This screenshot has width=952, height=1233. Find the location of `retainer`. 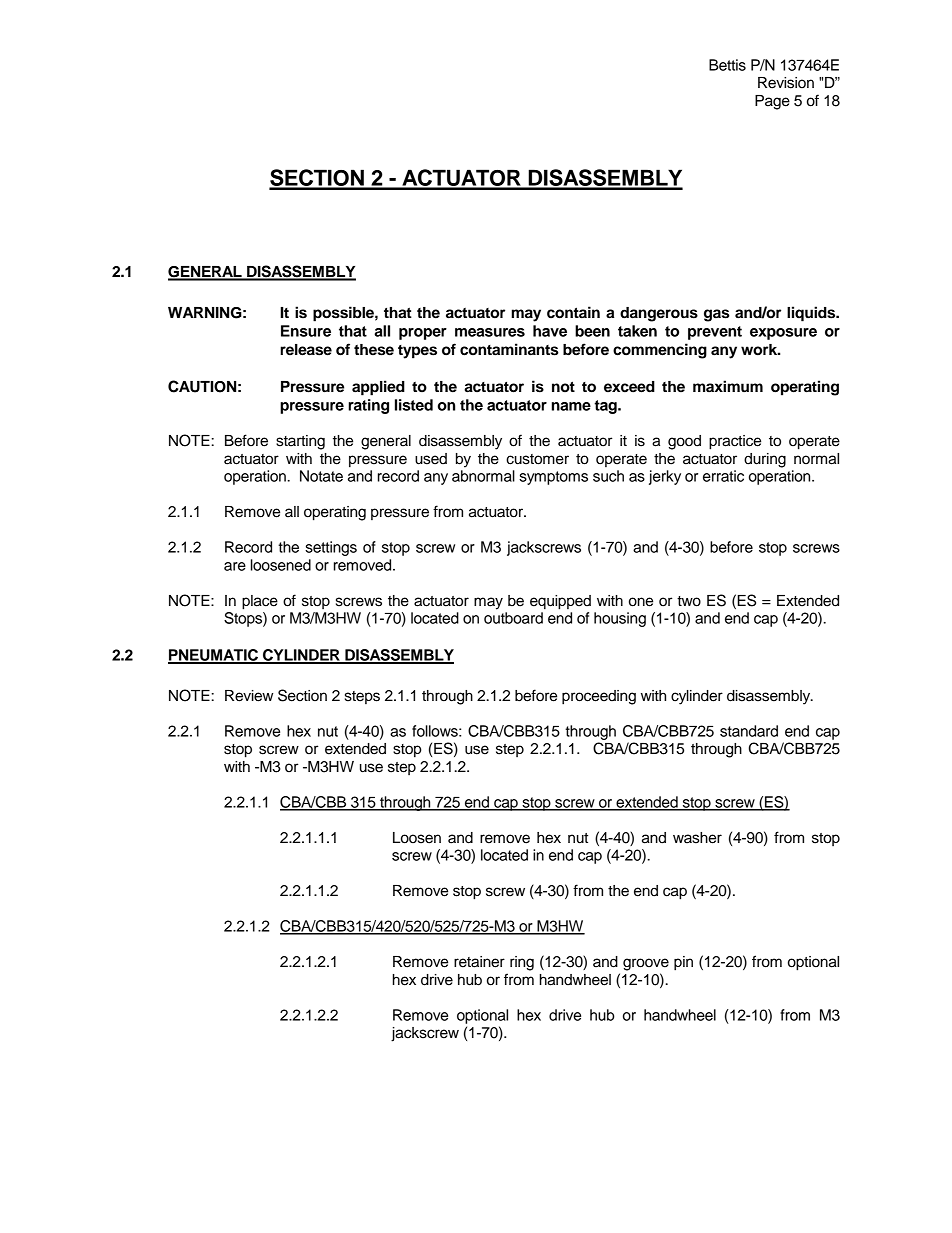

retainer is located at coordinates (479, 962).
